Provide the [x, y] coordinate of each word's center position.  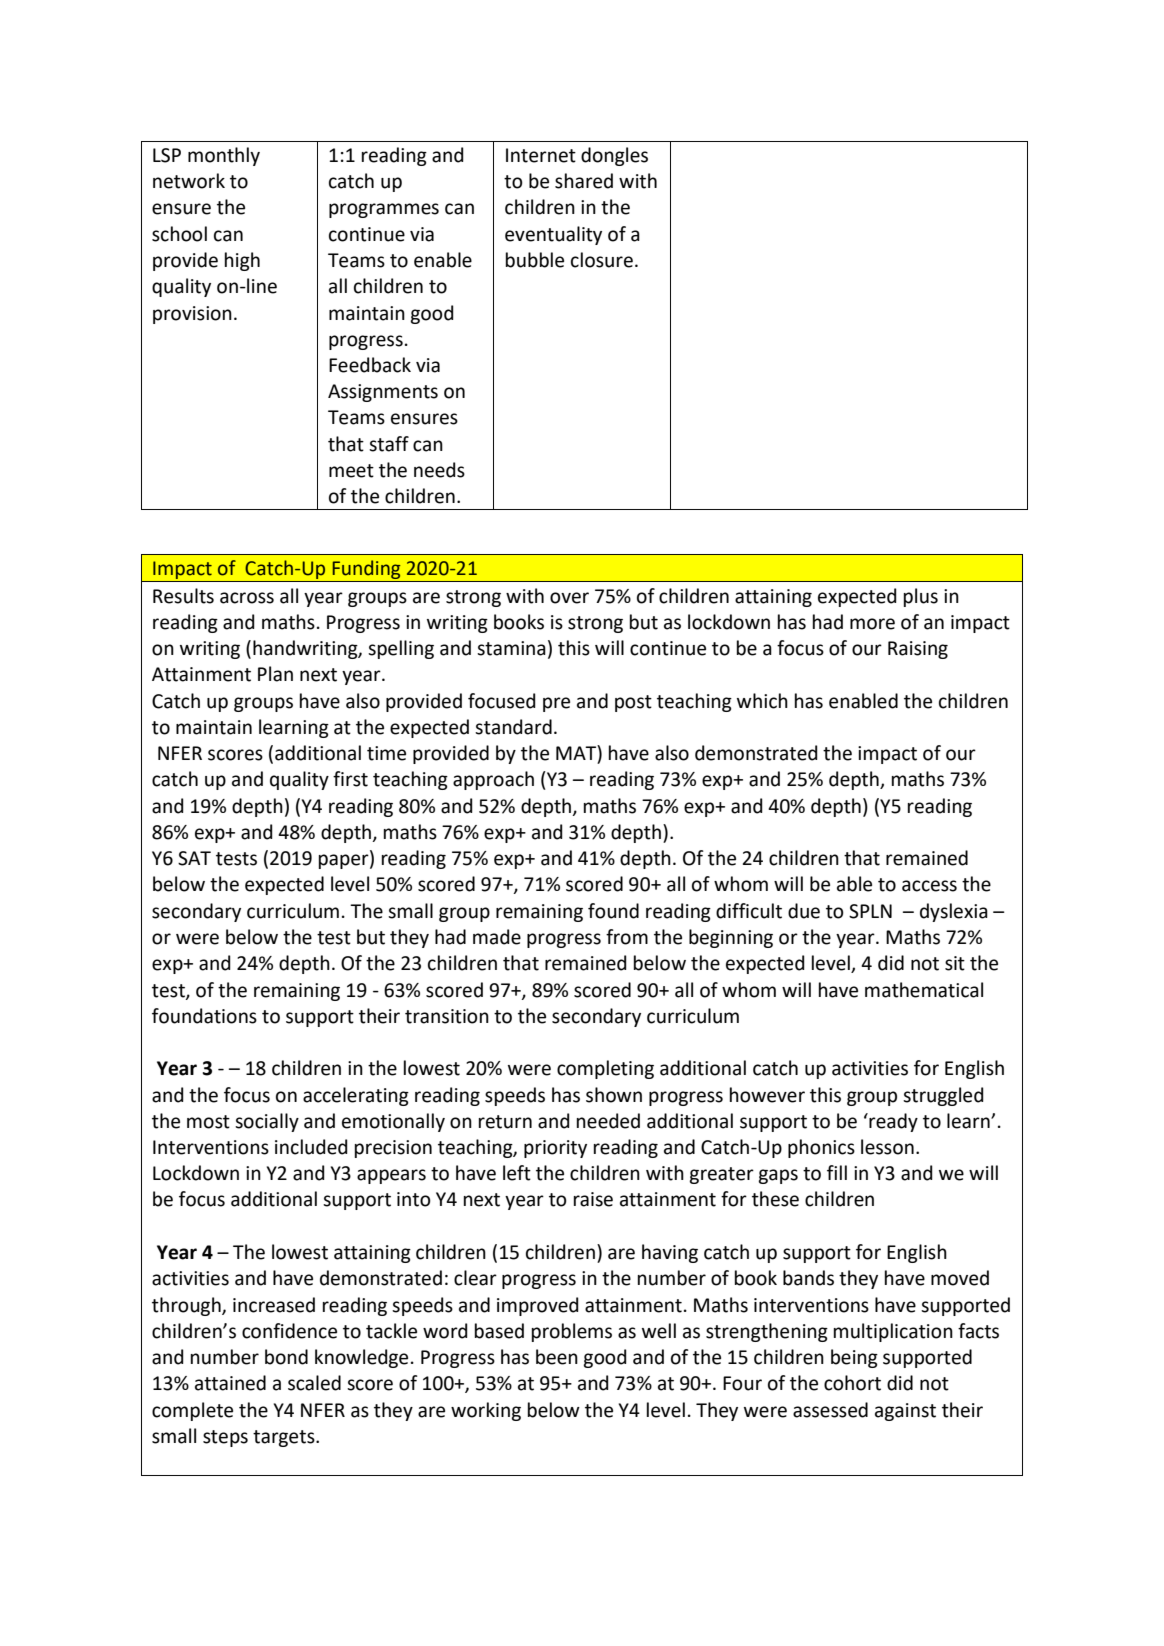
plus [921, 597]
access [929, 886]
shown [614, 1095]
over [569, 598]
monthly [224, 156]
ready [892, 1122]
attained [230, 1383]
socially [267, 1122]
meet [351, 471]
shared [584, 181]
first [350, 779]
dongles [614, 156]
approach [493, 780]
